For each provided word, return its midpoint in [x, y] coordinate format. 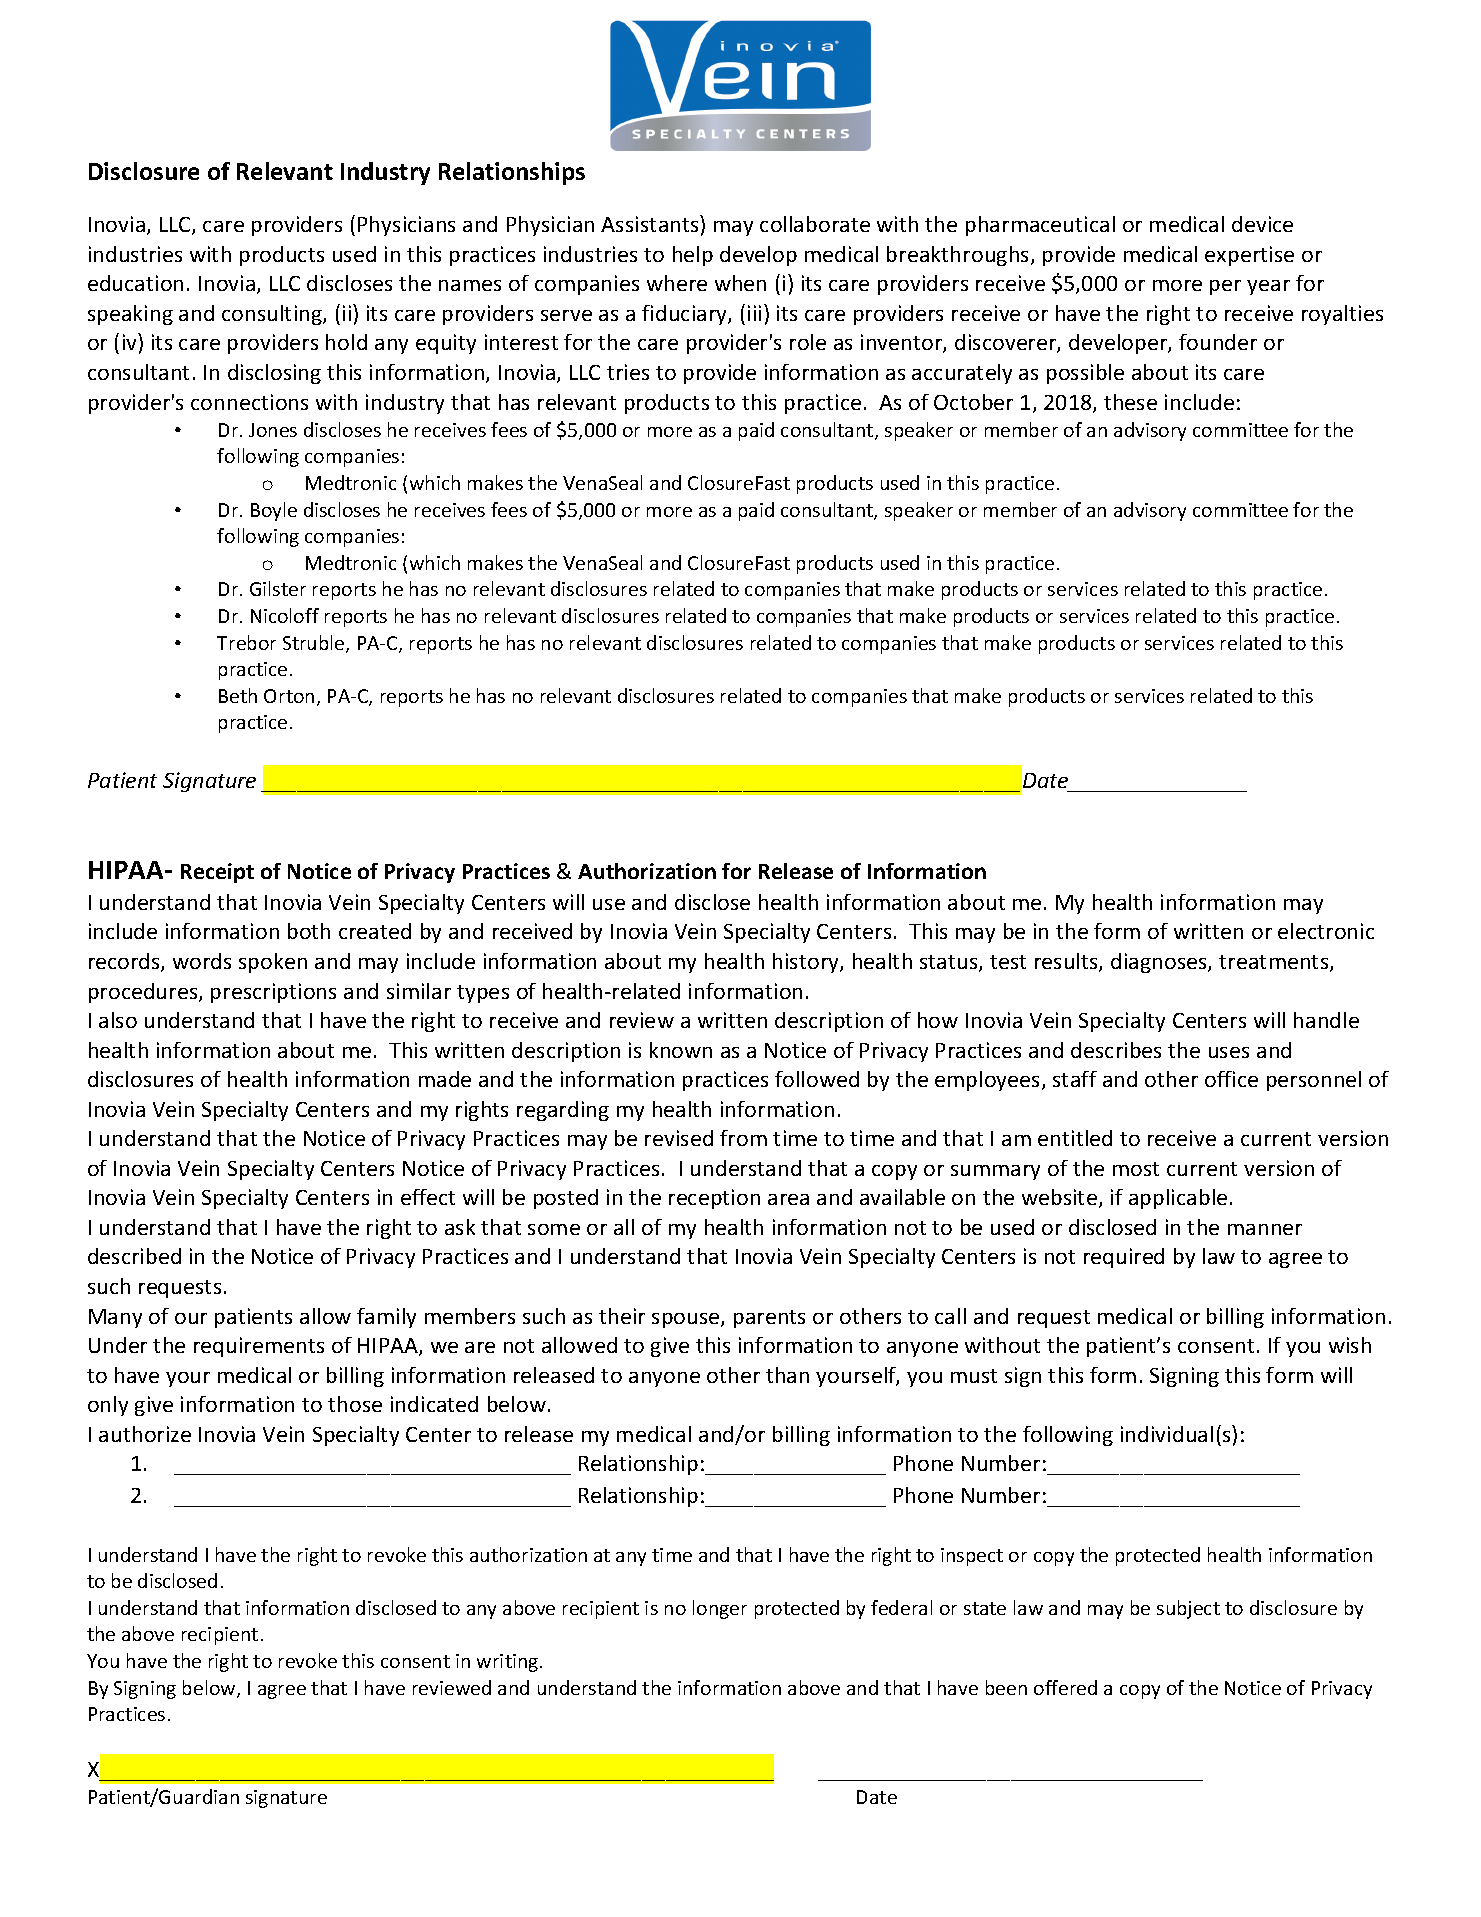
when [740, 283]
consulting [273, 315]
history [807, 963]
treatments [1275, 963]
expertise [1249, 256]
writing [509, 1663]
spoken [273, 963]
